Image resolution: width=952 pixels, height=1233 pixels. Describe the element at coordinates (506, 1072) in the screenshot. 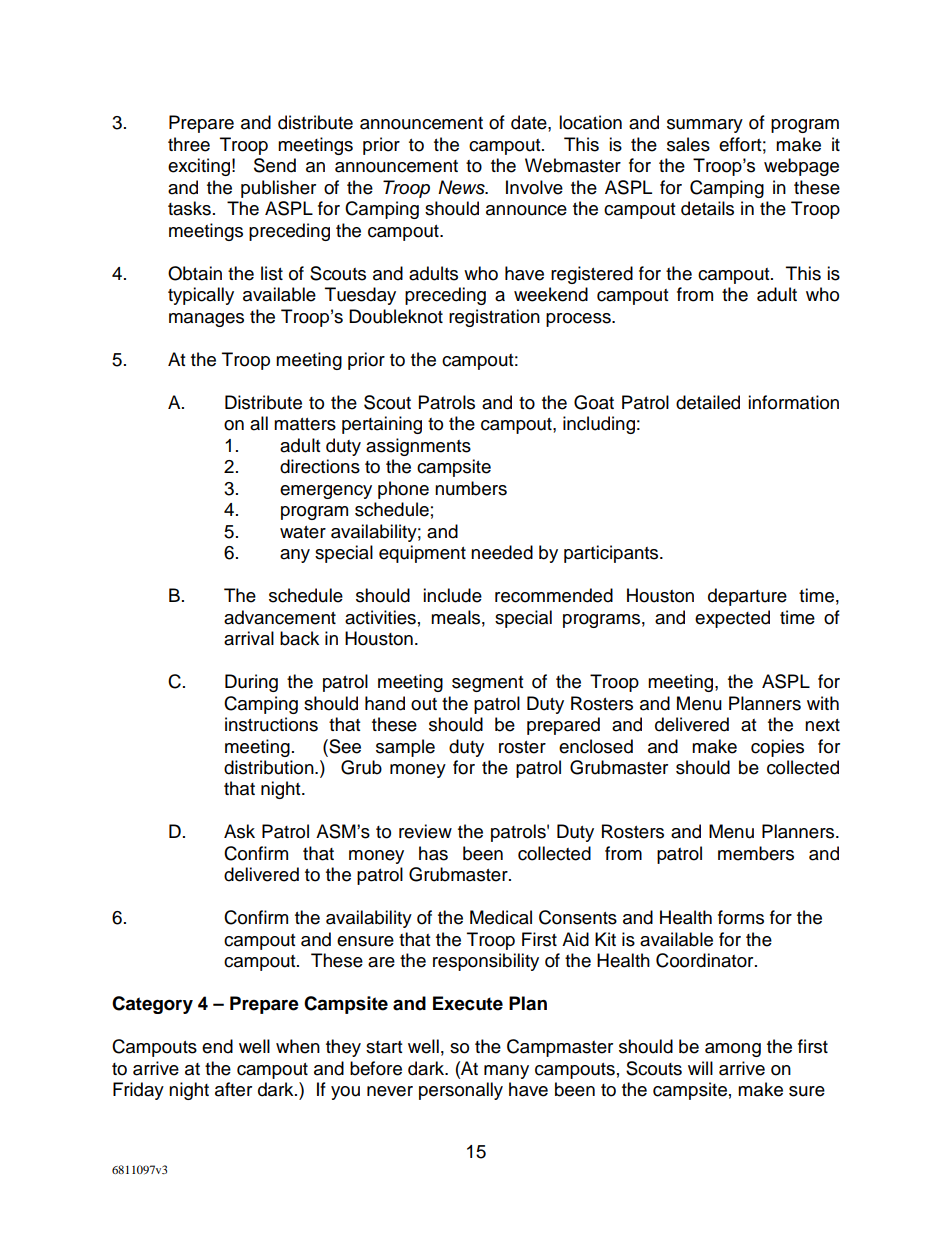

I see `many` at that location.
